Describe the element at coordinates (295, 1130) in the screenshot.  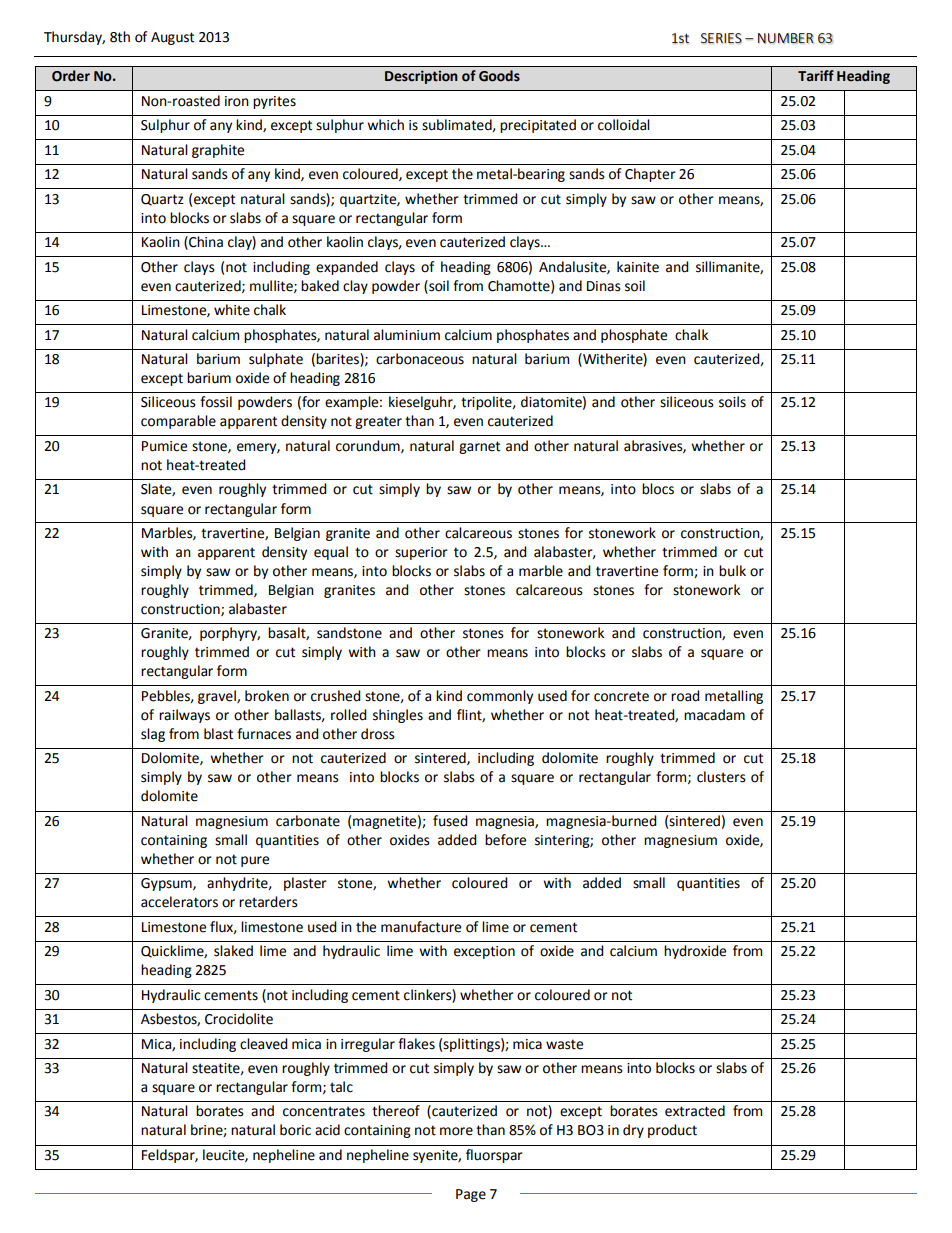
I see `boric` at that location.
